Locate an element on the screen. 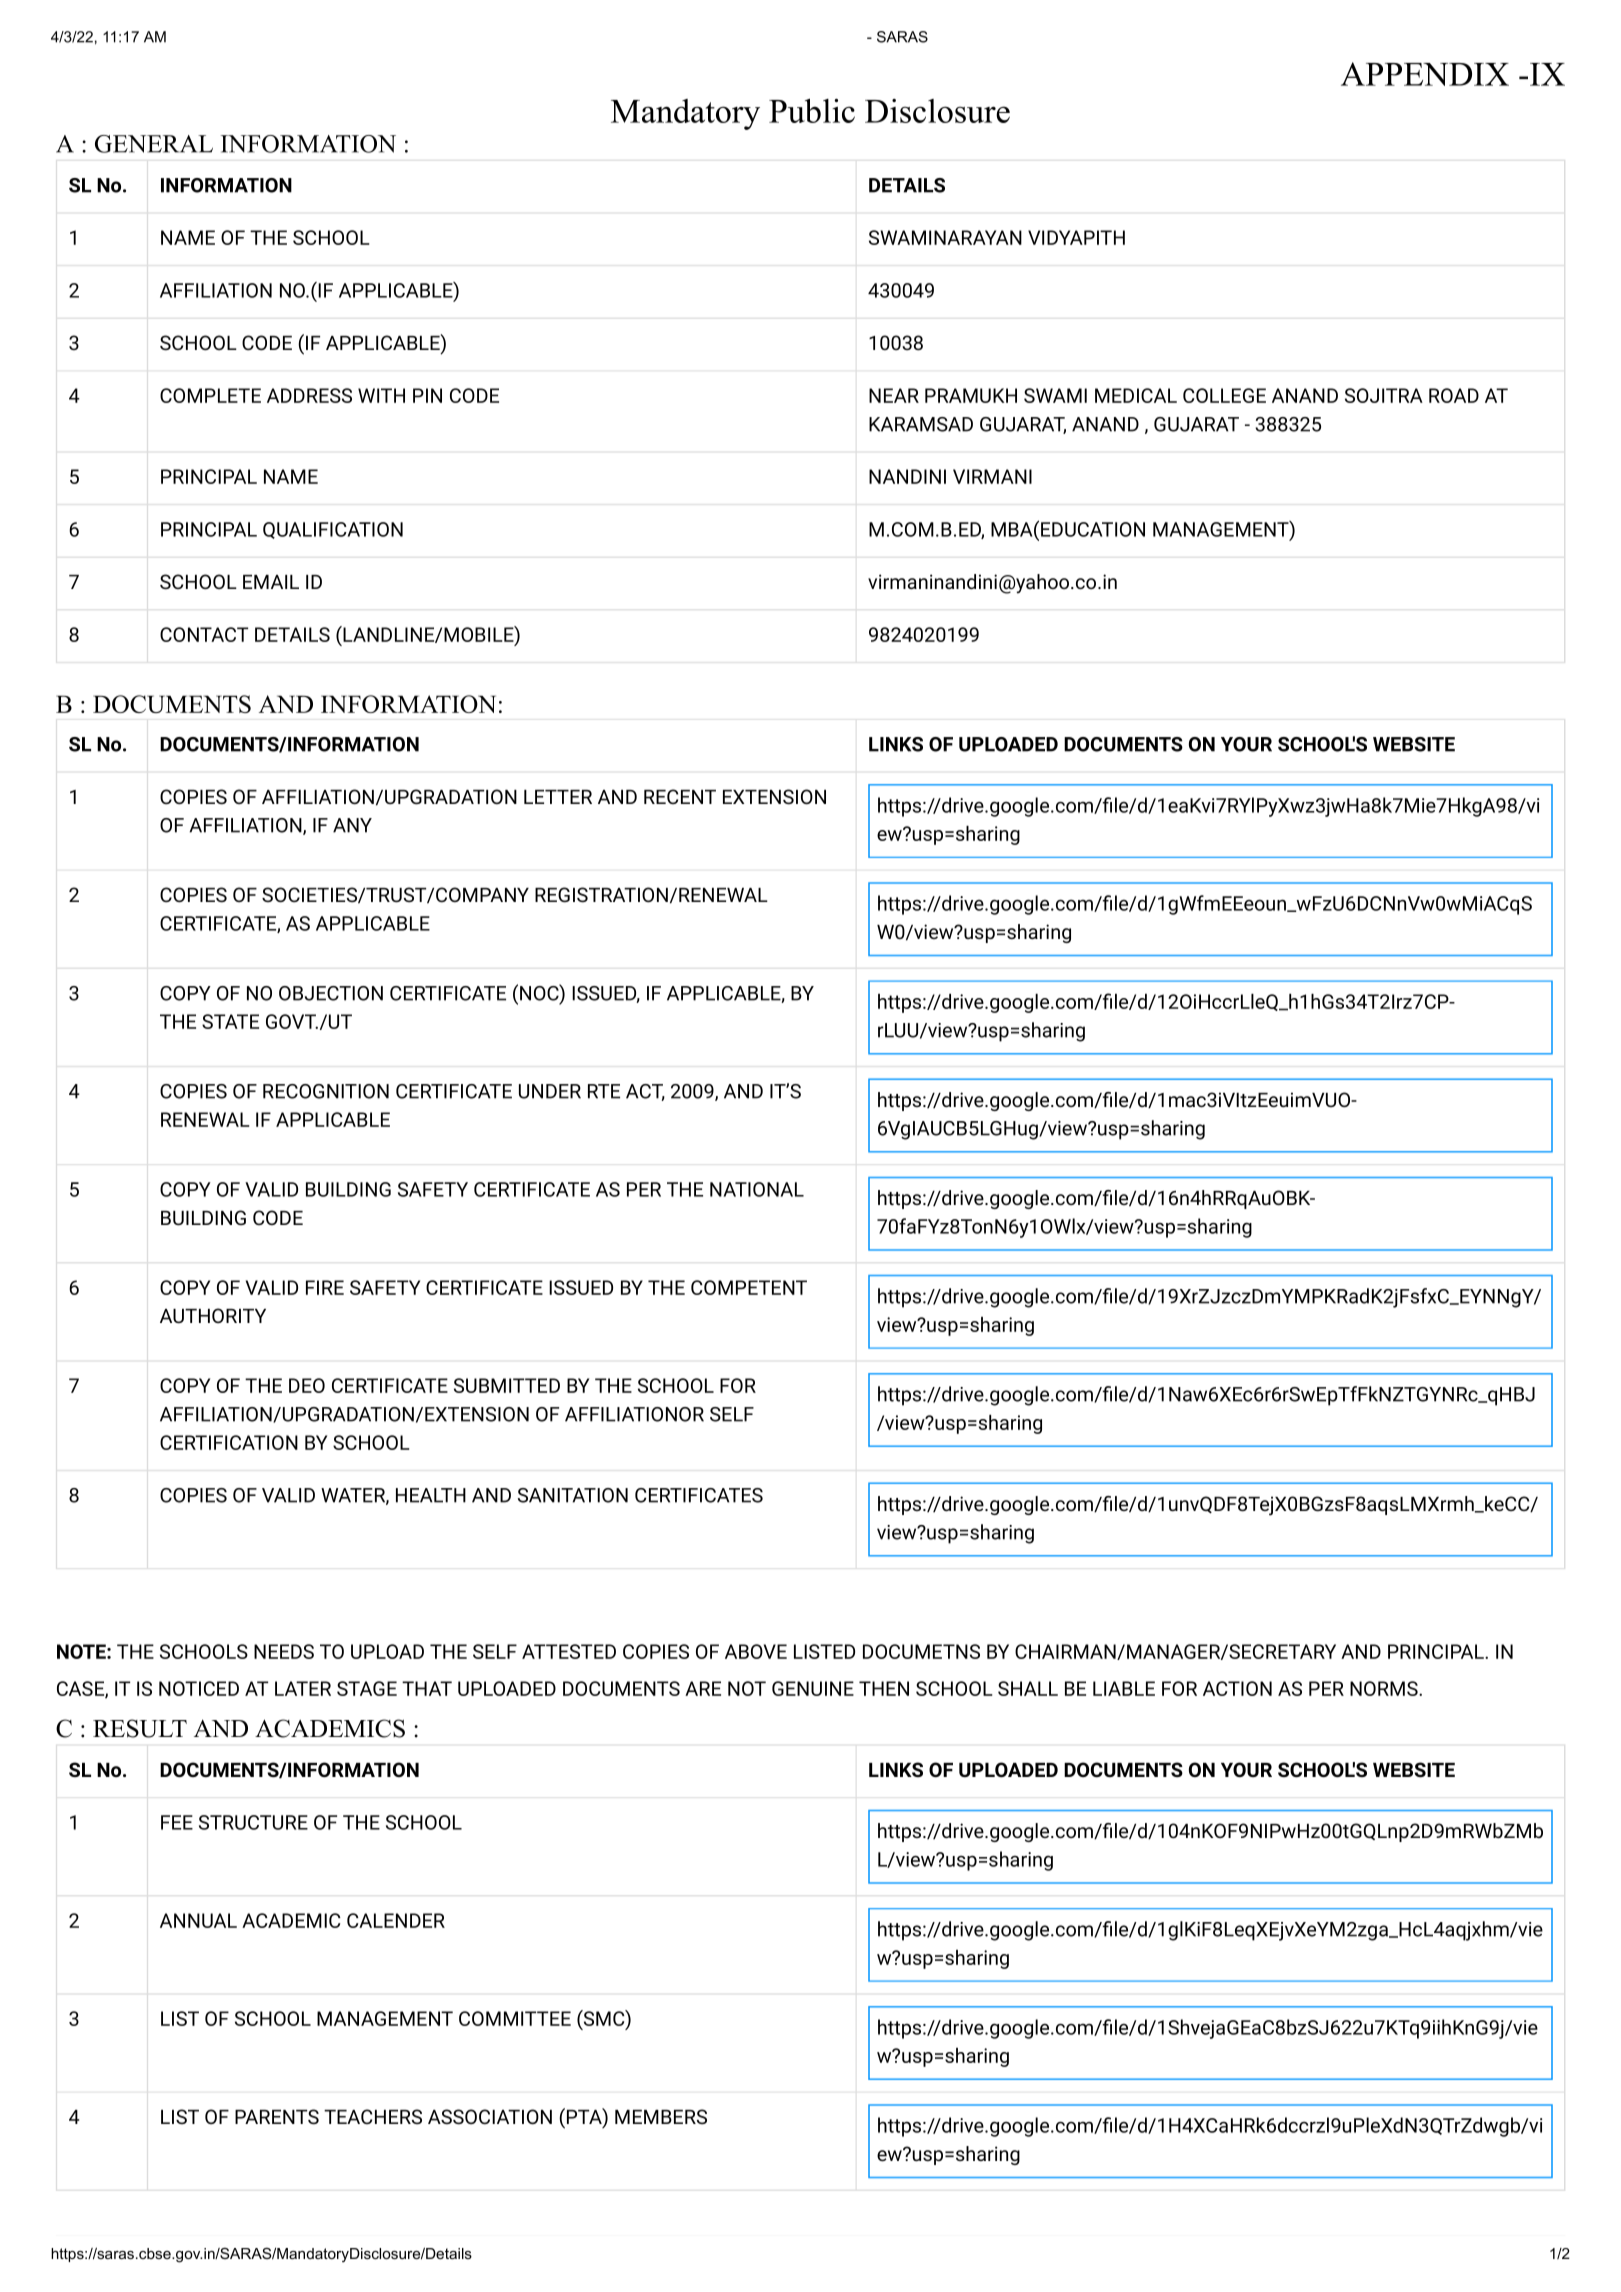 The width and height of the screenshot is (1621, 2292). PARENTS is located at coordinates (277, 2116).
